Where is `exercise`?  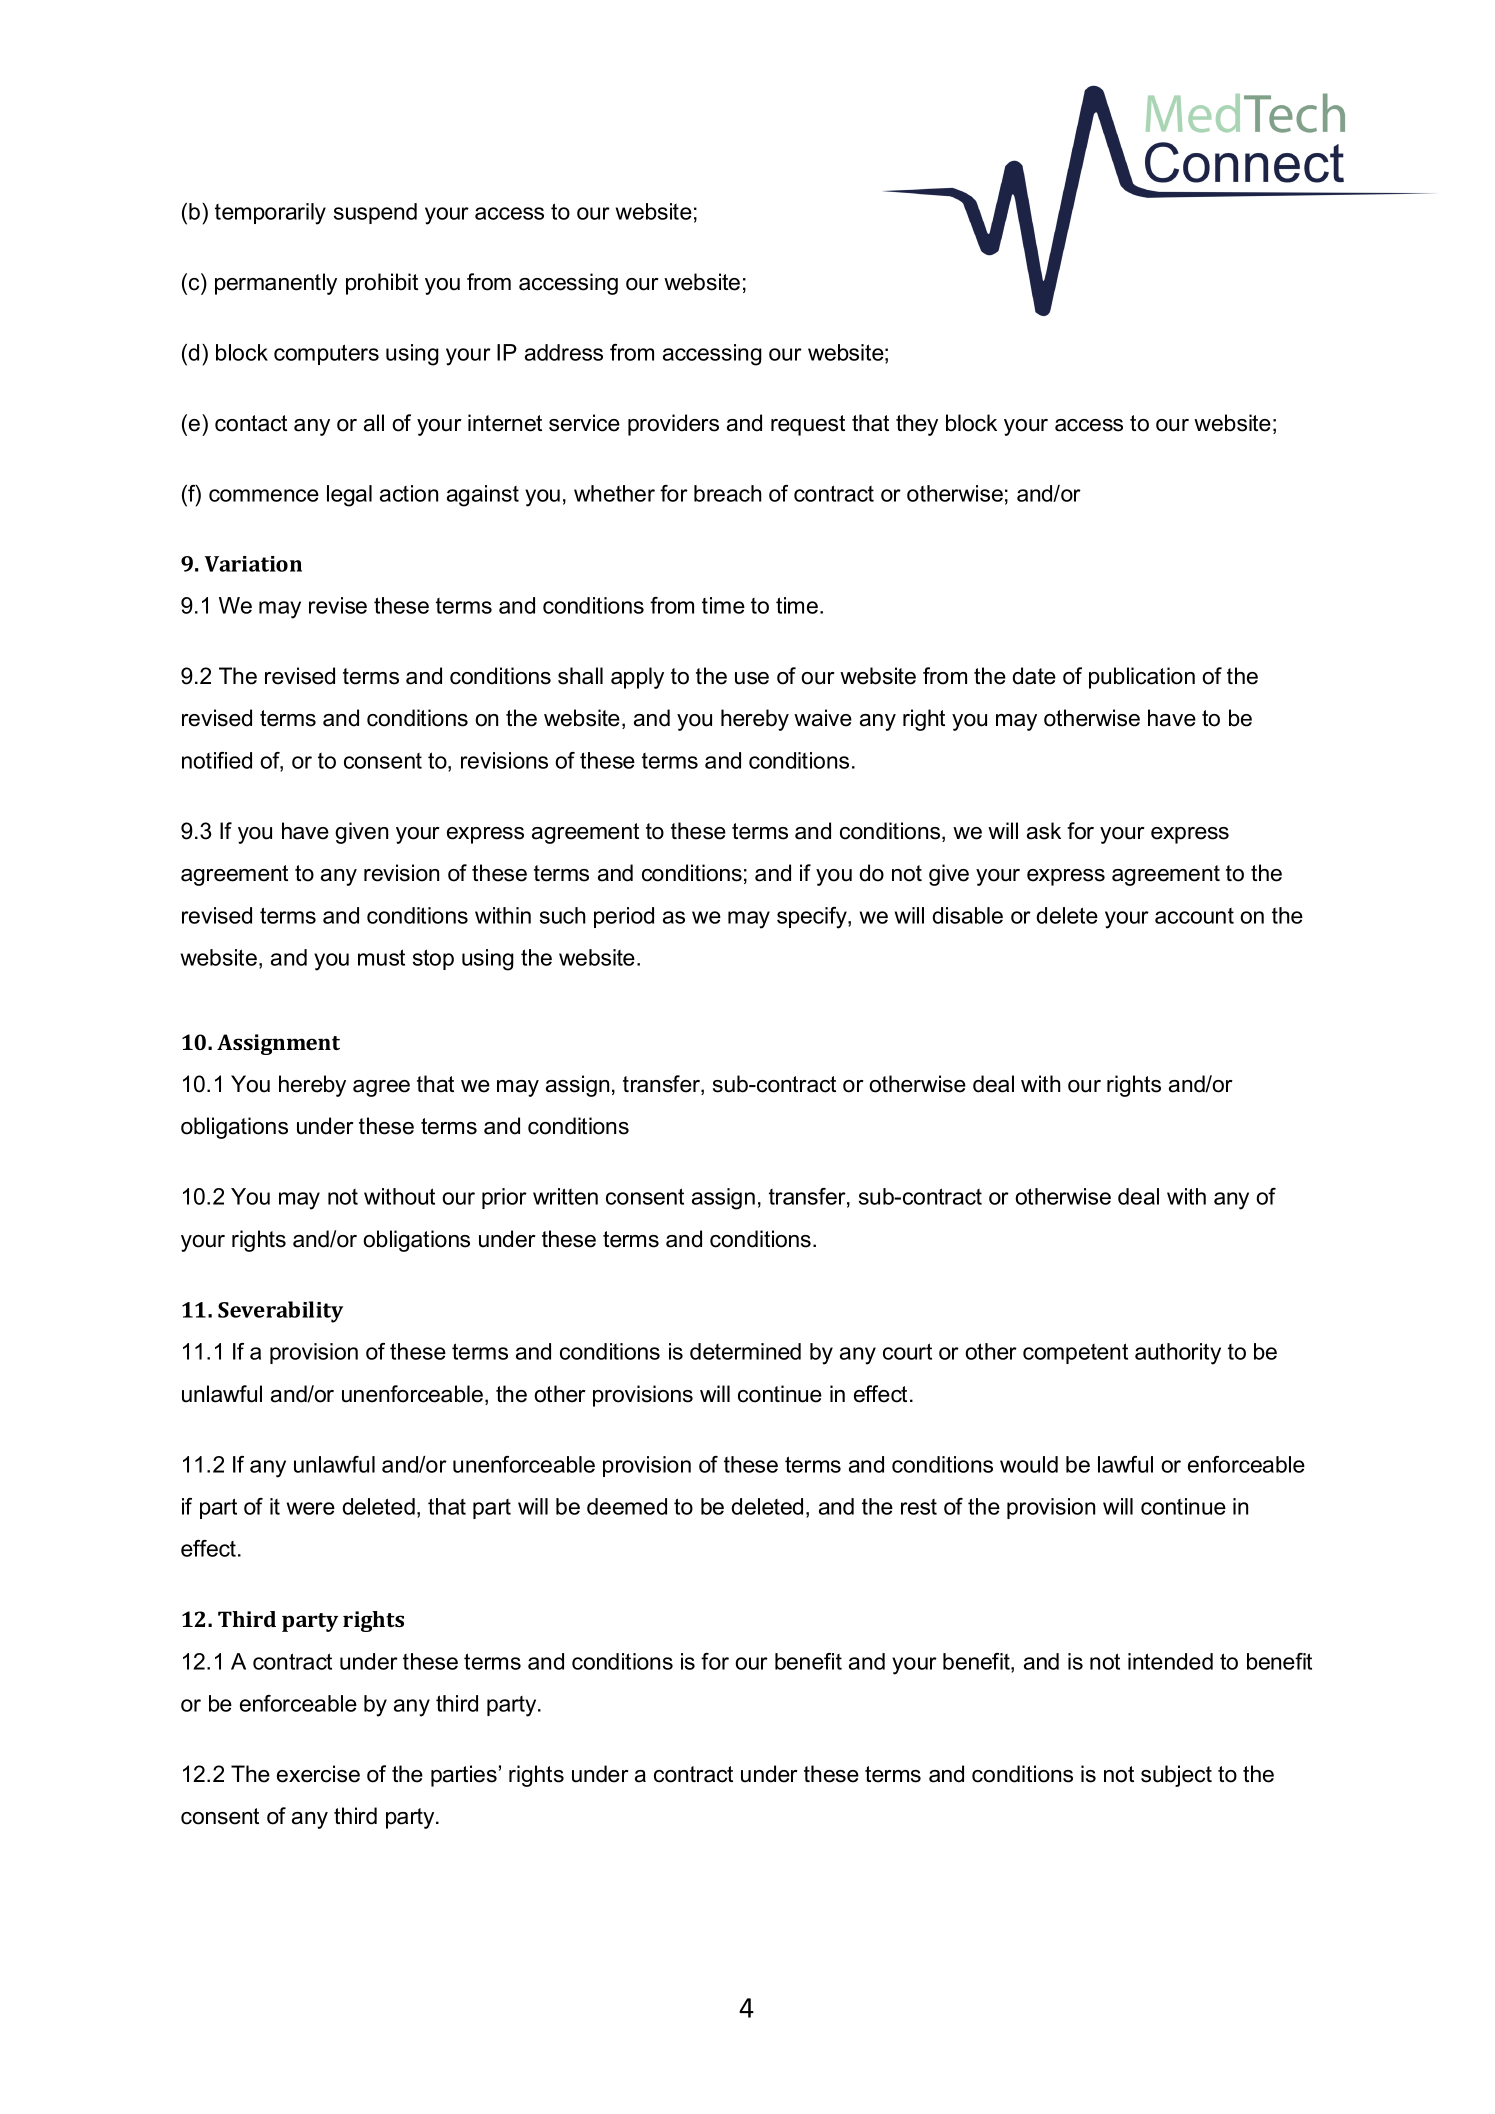
exercise is located at coordinates (318, 1774).
